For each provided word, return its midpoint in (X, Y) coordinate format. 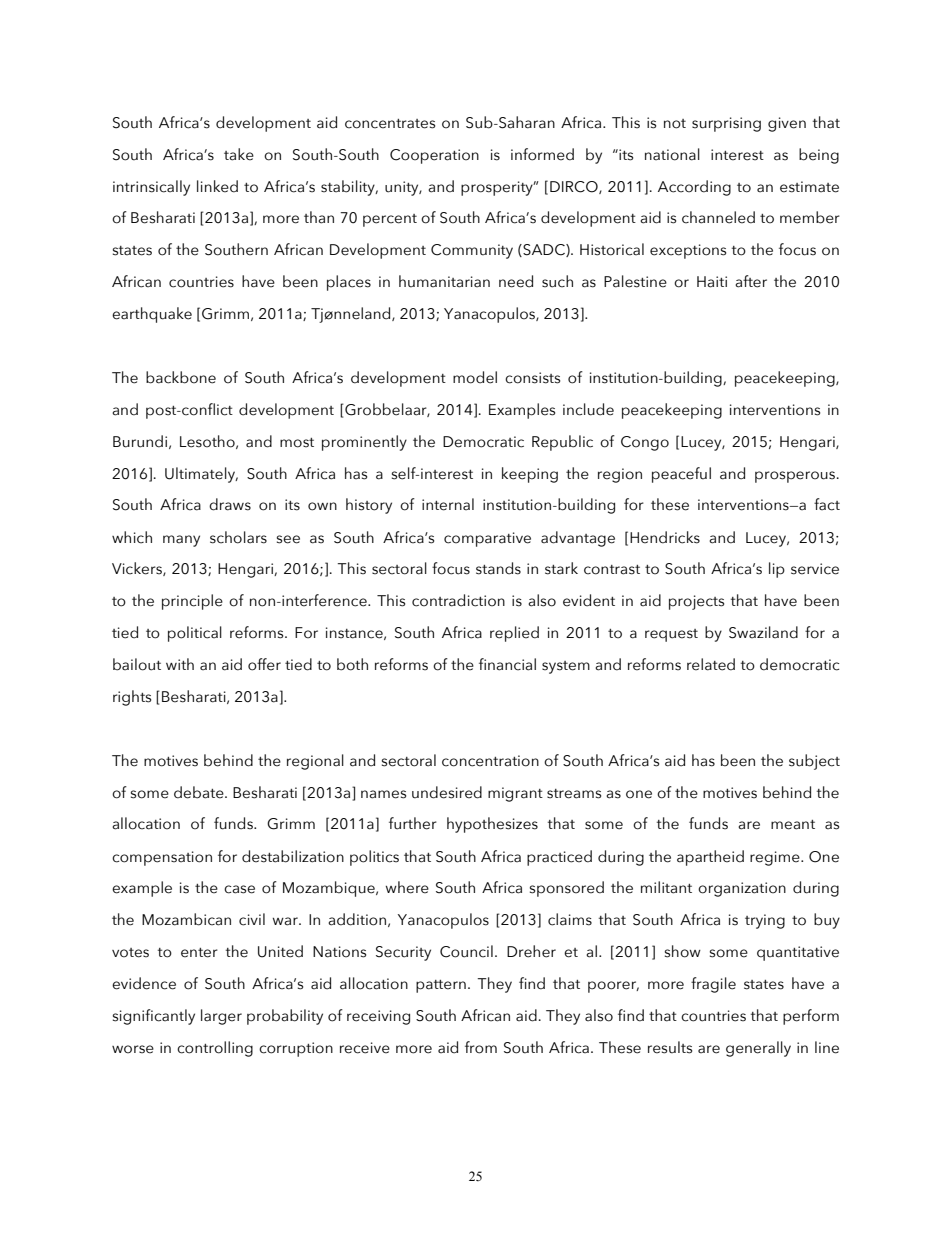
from (481, 1047)
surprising (726, 124)
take (239, 154)
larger (221, 1017)
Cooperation (434, 156)
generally (758, 1049)
